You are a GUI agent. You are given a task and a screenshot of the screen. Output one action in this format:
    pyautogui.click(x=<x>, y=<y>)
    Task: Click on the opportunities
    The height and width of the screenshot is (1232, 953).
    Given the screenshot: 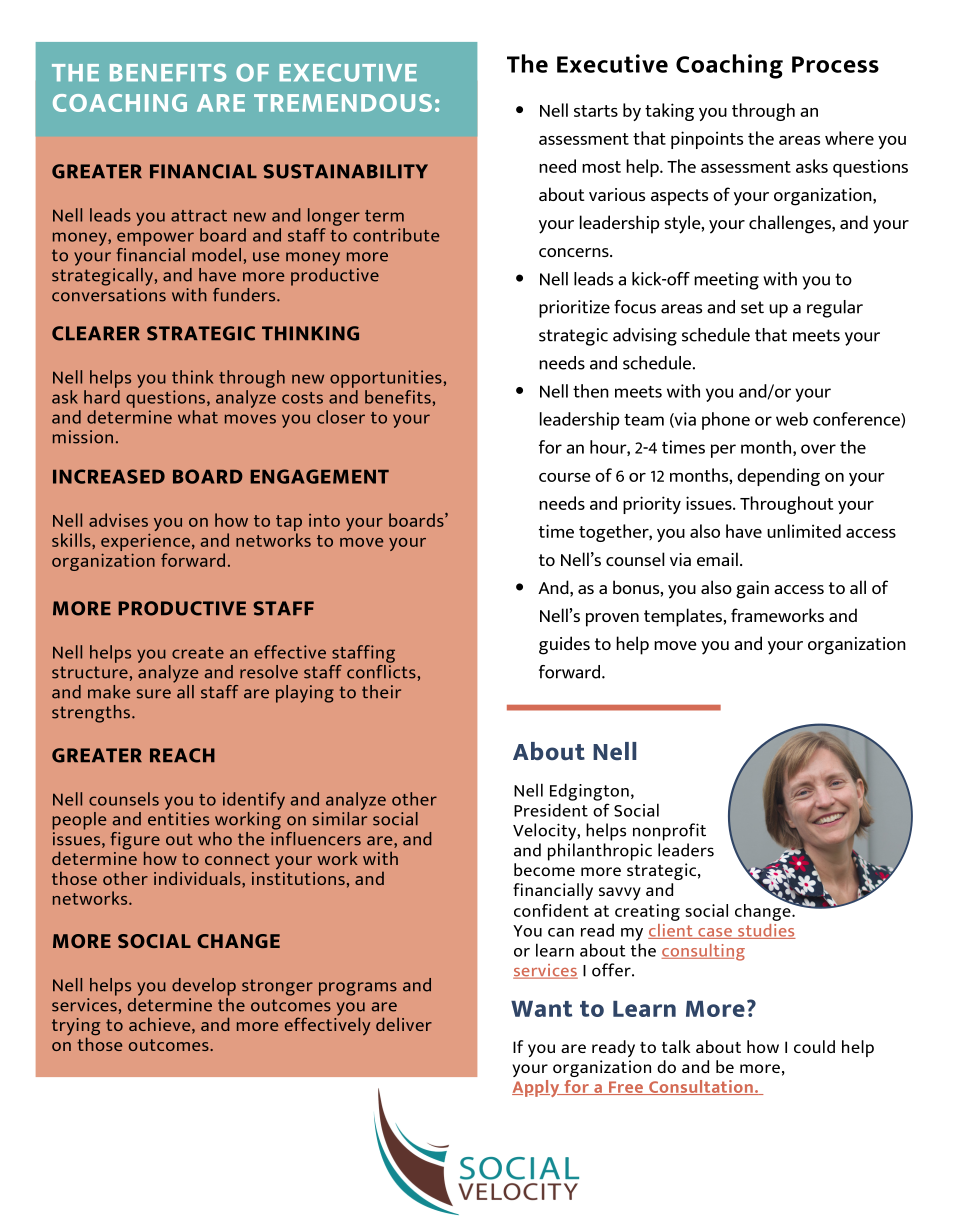 What is the action you would take?
    pyautogui.click(x=386, y=379)
